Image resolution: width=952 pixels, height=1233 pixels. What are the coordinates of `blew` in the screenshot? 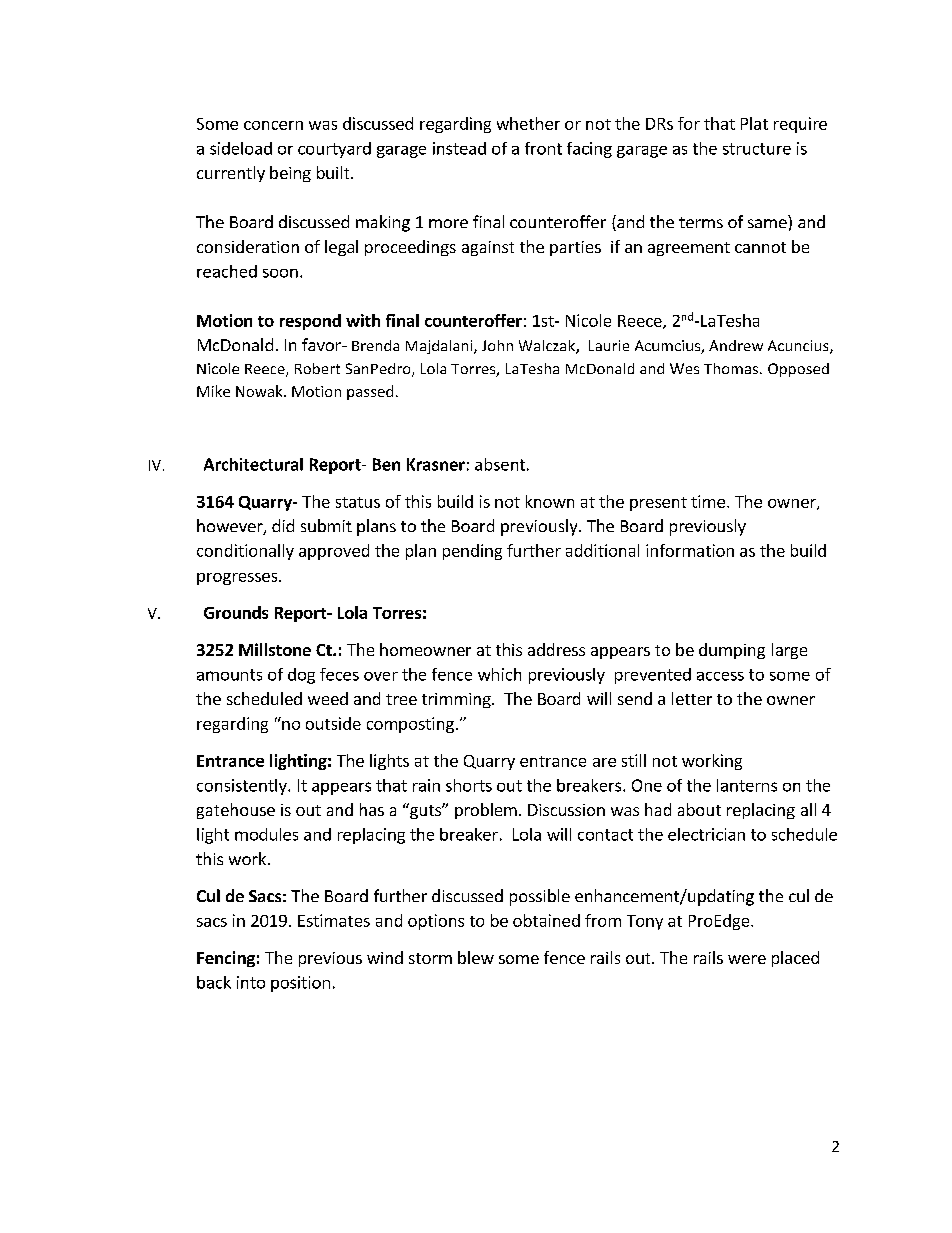 It's located at (476, 957).
